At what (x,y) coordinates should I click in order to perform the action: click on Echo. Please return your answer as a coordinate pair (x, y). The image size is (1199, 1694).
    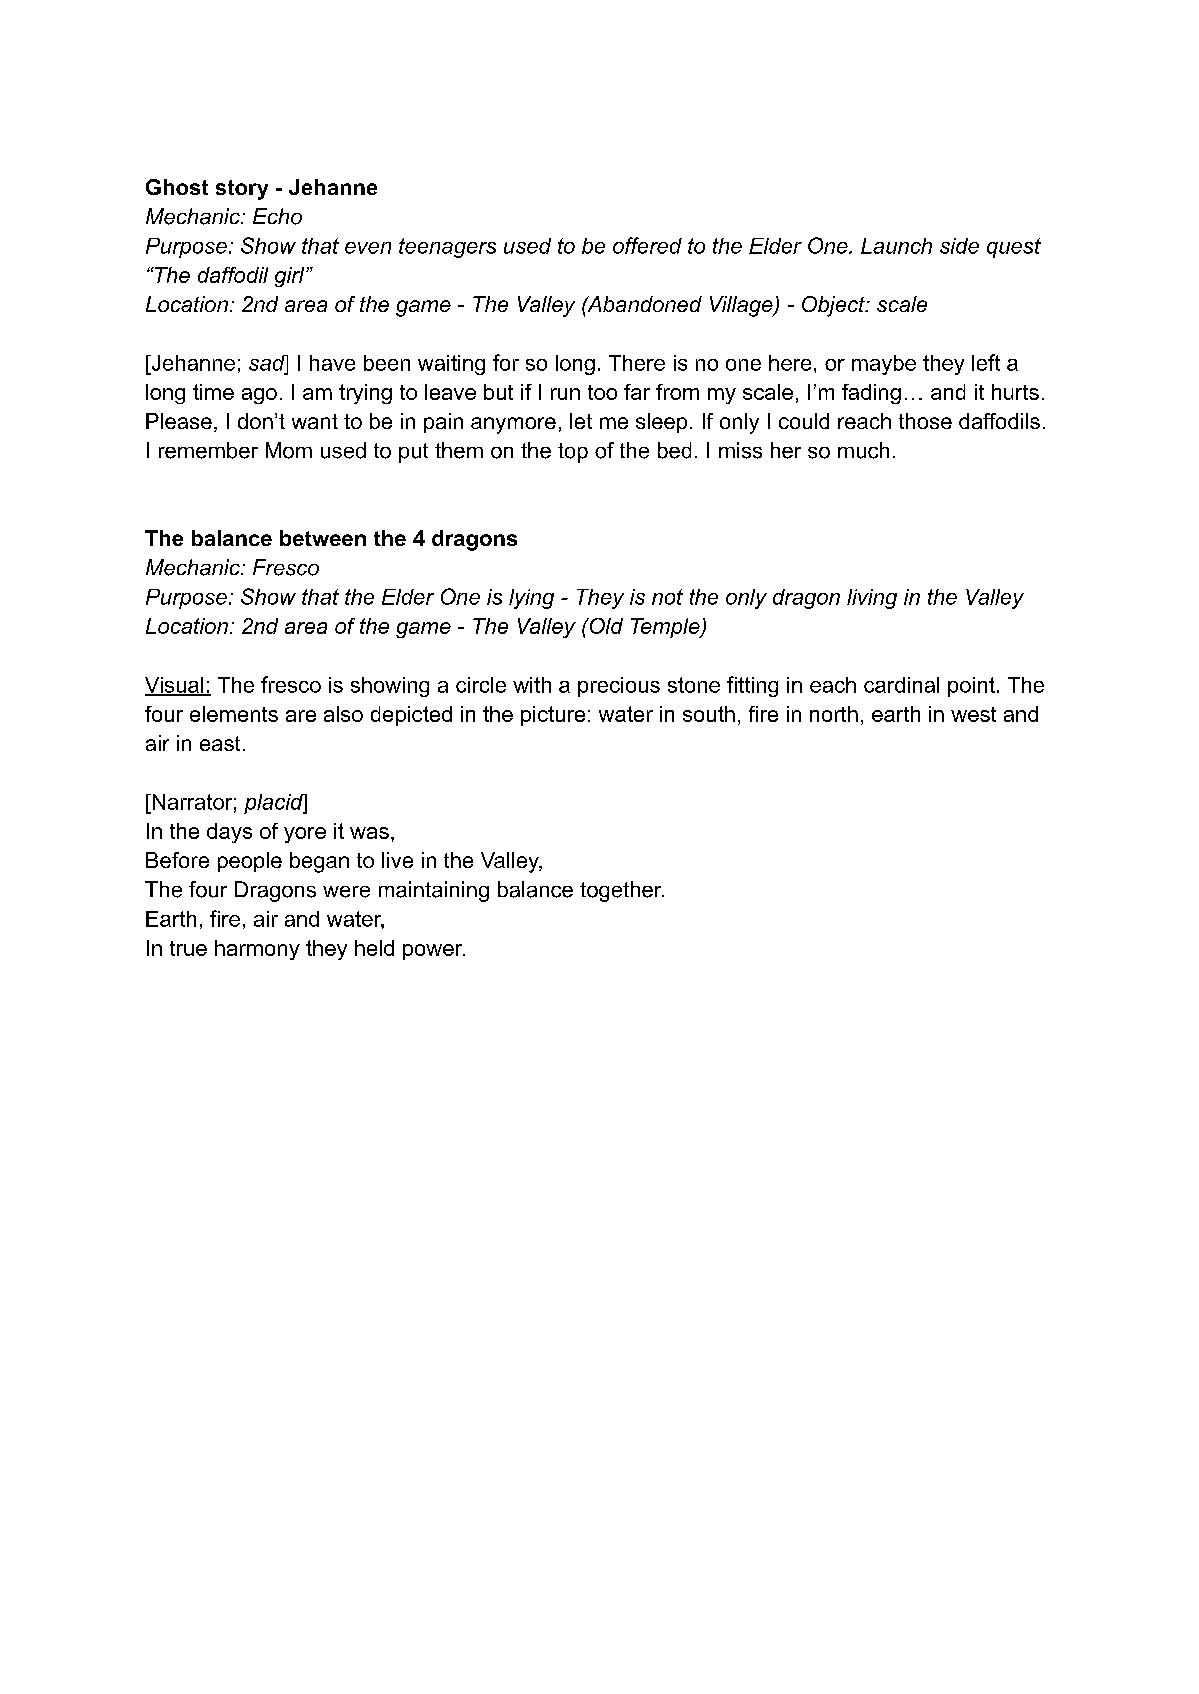
    Looking at the image, I should click on (277, 216).
